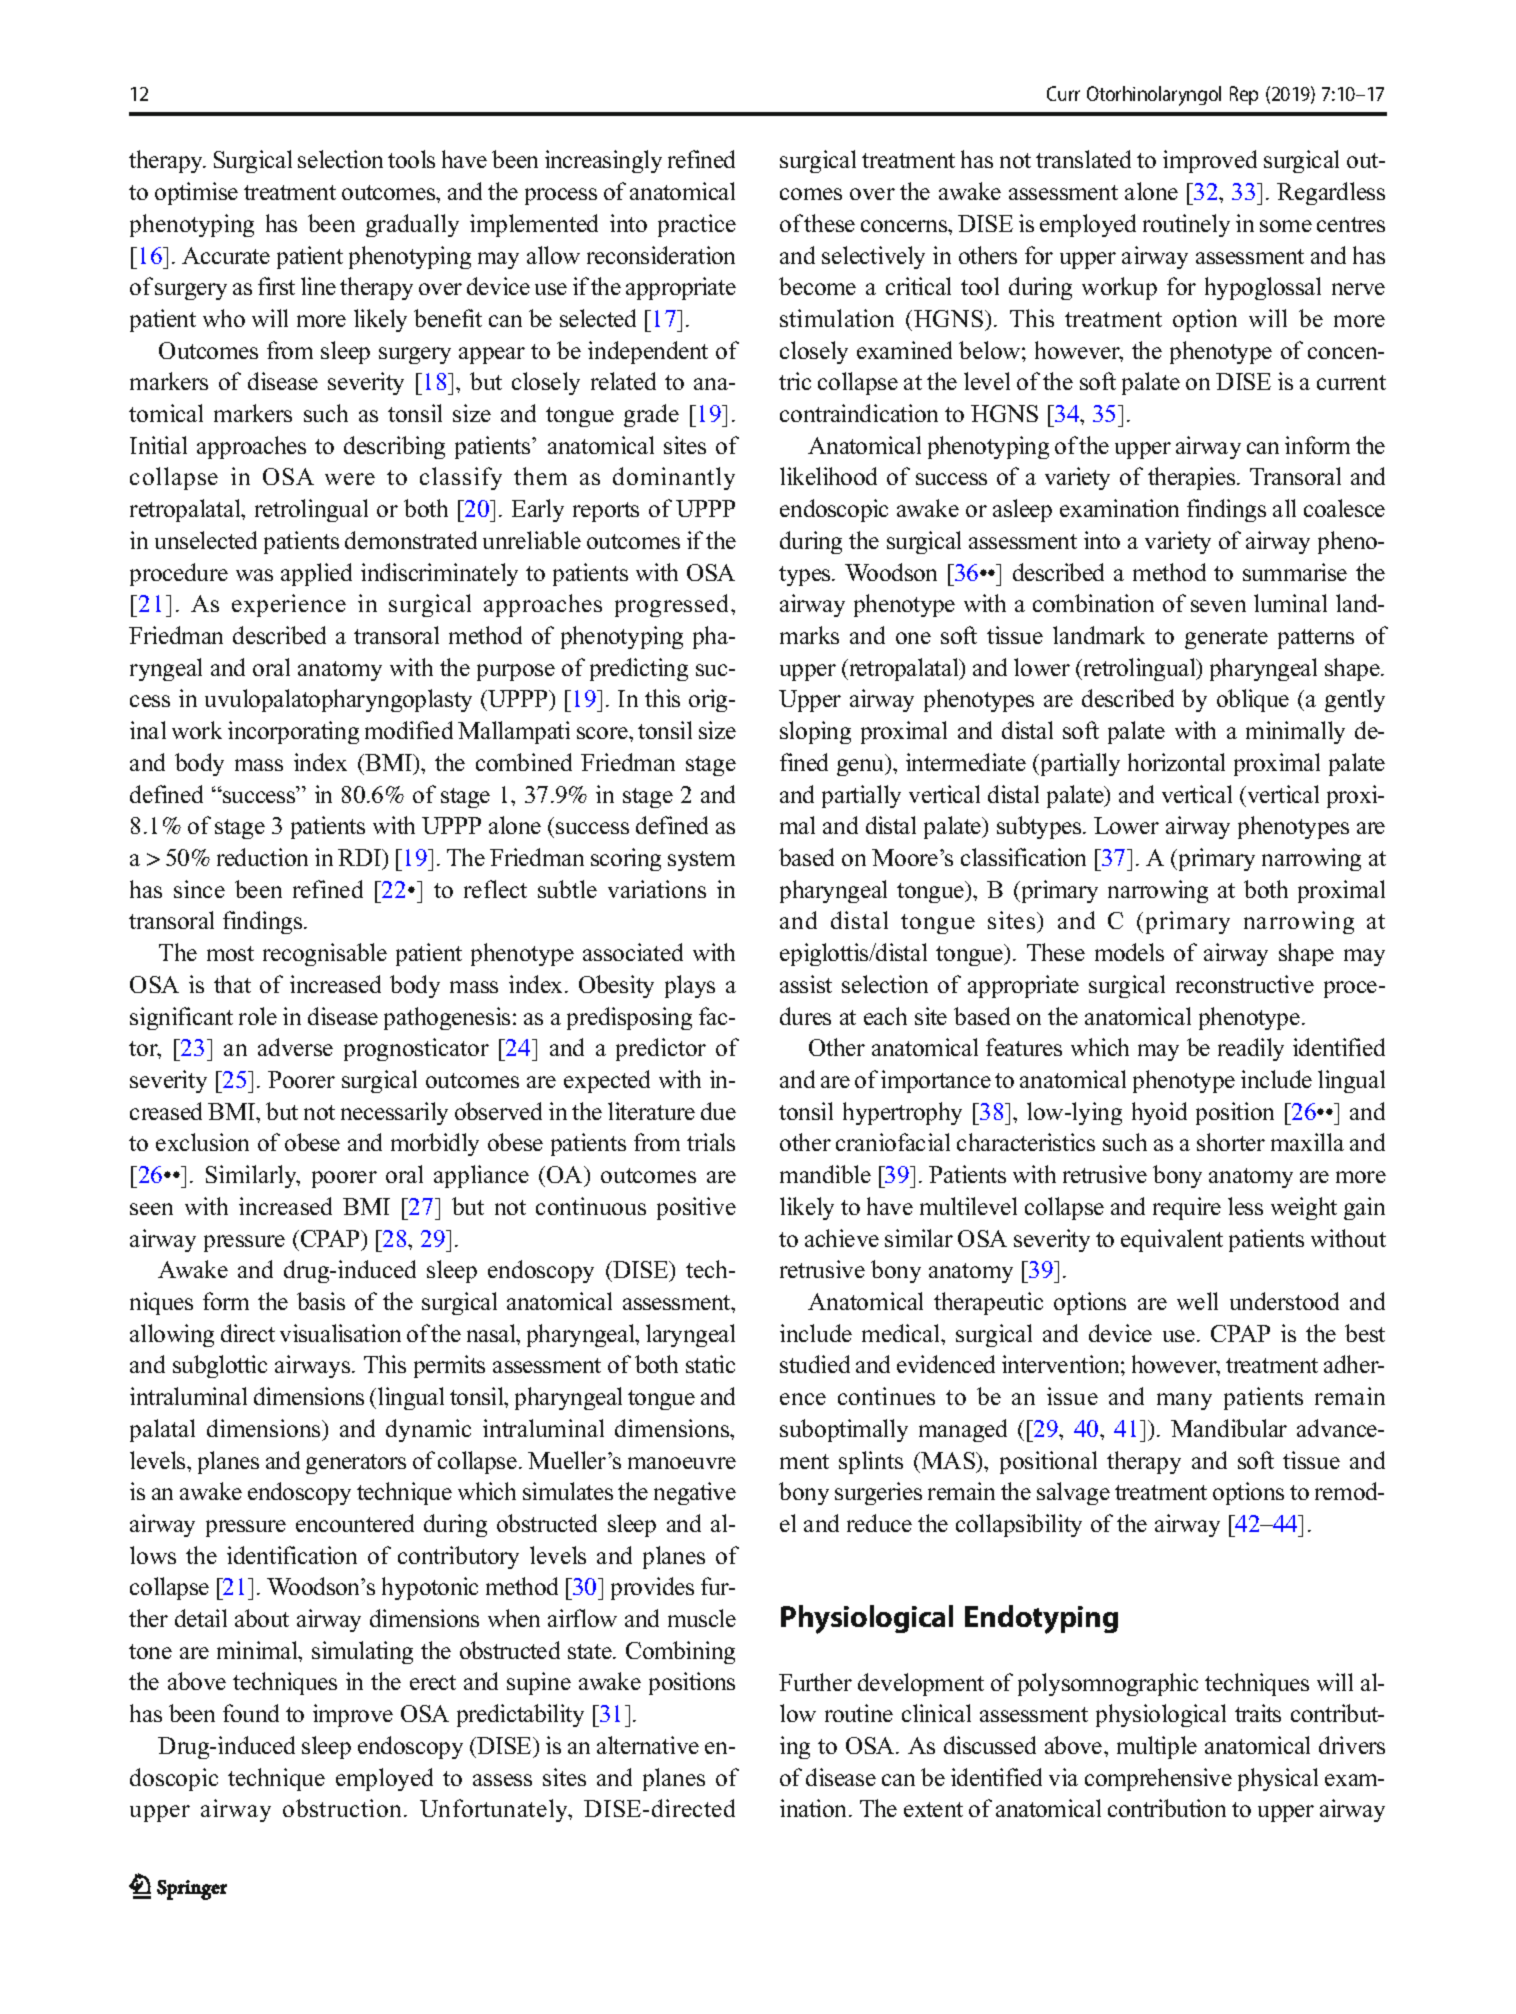  I want to click on static, so click(710, 1364).
